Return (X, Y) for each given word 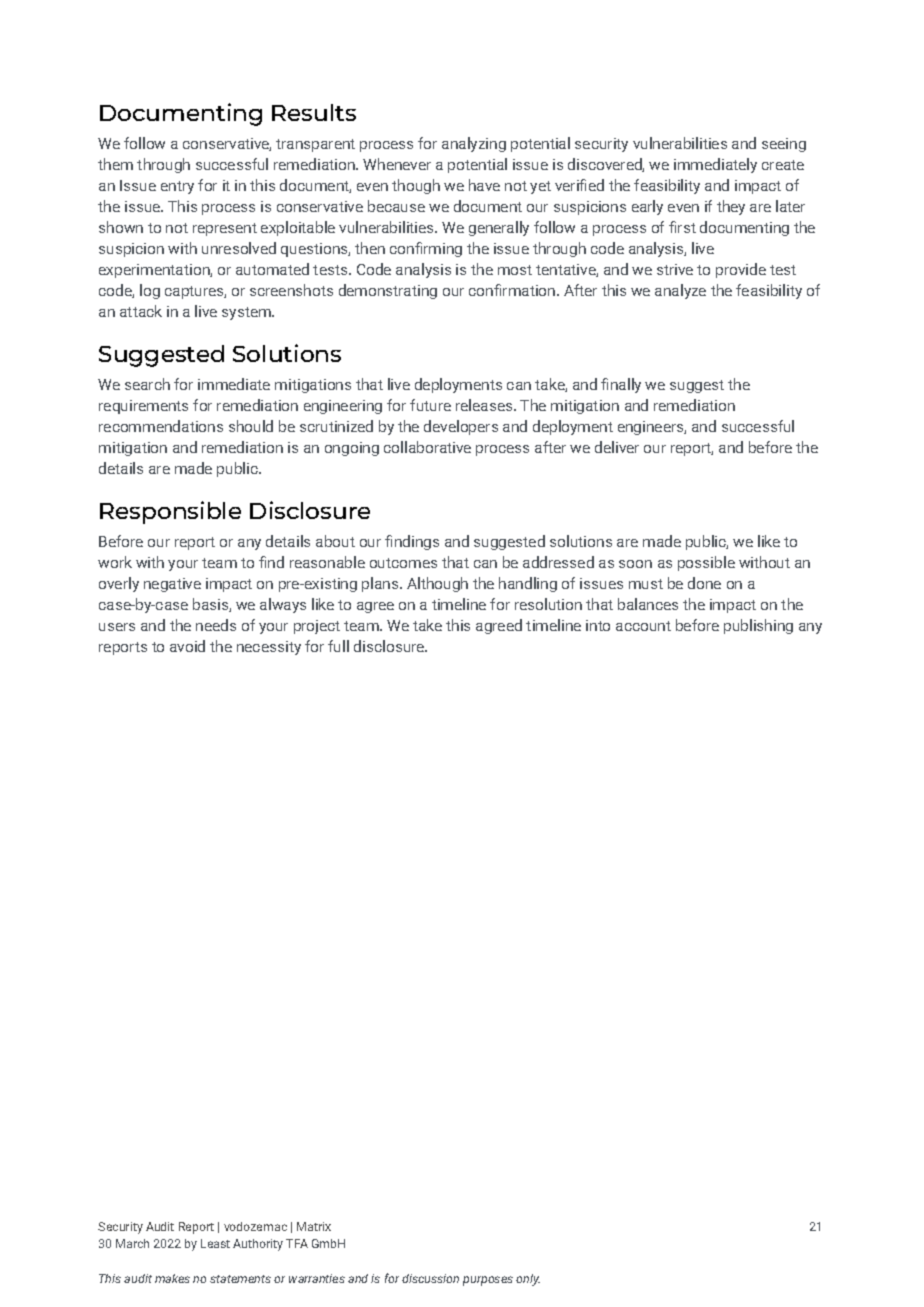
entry (177, 187)
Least (215, 1243)
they (731, 207)
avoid (187, 646)
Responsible (170, 512)
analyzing (474, 144)
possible (706, 563)
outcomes (403, 563)
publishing (758, 626)
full (338, 646)
